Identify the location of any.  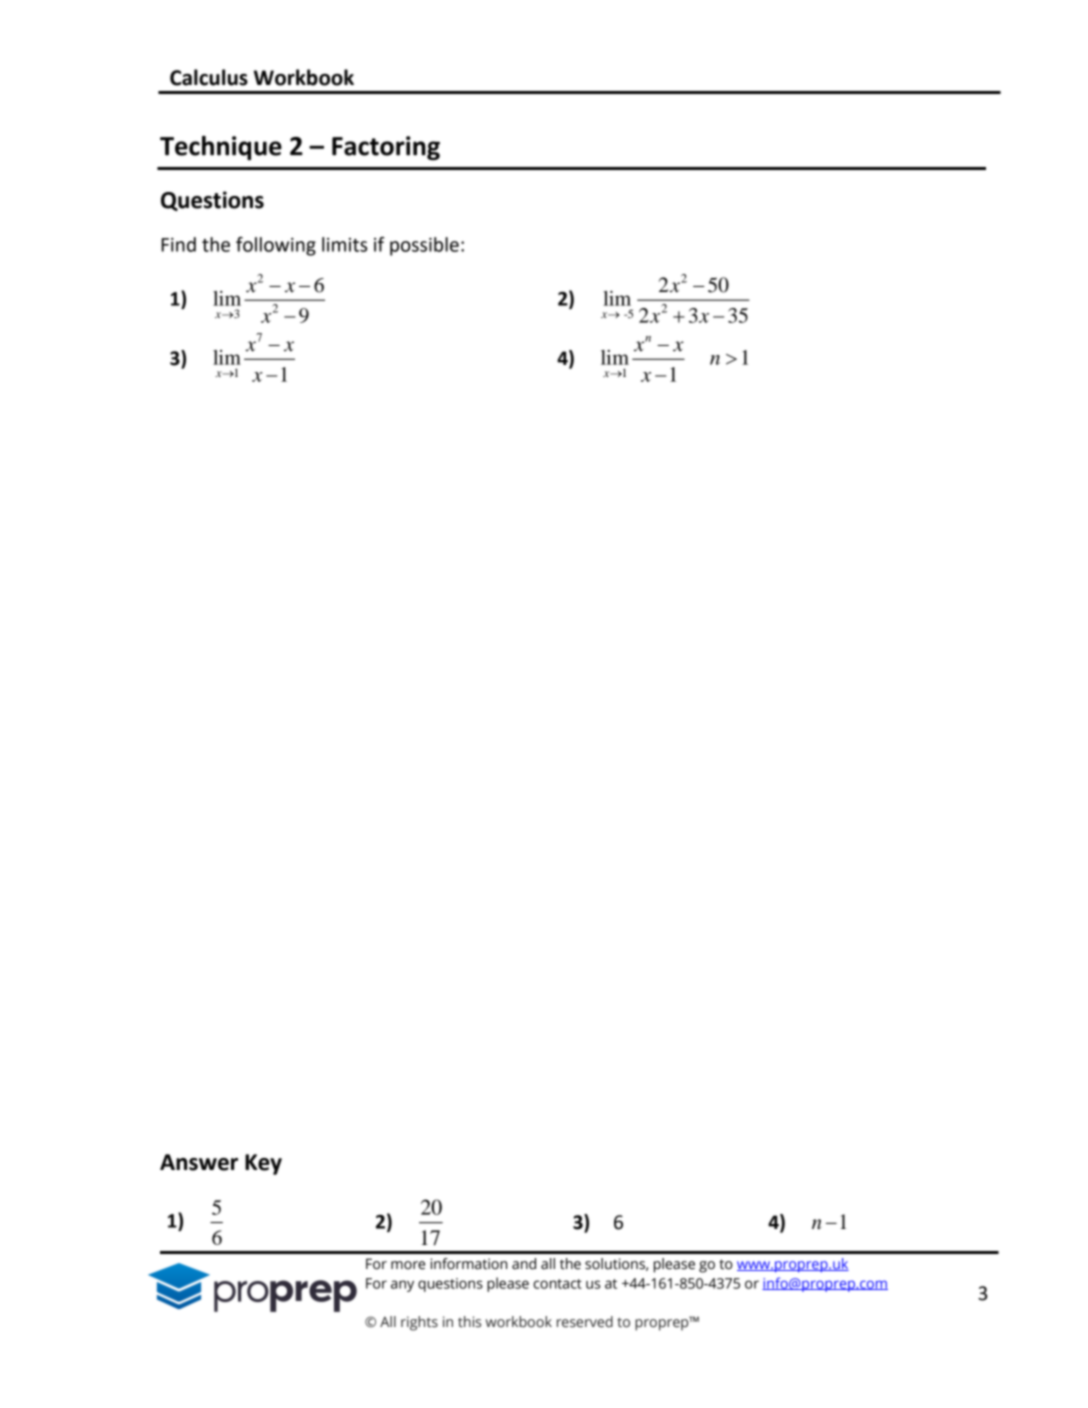
(402, 1286).
